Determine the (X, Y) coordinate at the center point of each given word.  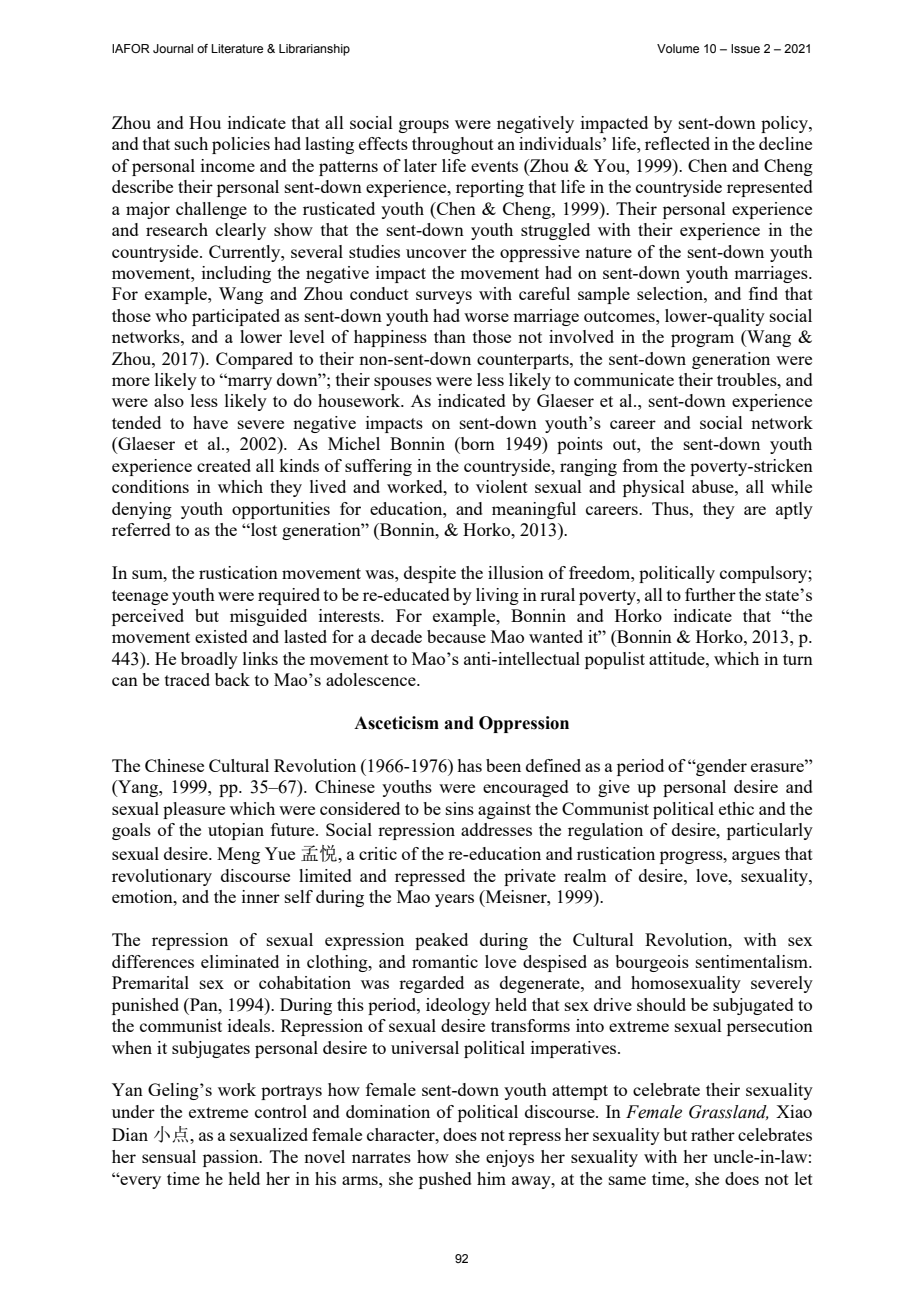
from (640, 465)
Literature (237, 48)
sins (460, 808)
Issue (745, 48)
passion (232, 1158)
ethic (736, 808)
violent (502, 486)
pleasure (194, 810)
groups (424, 126)
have (210, 422)
